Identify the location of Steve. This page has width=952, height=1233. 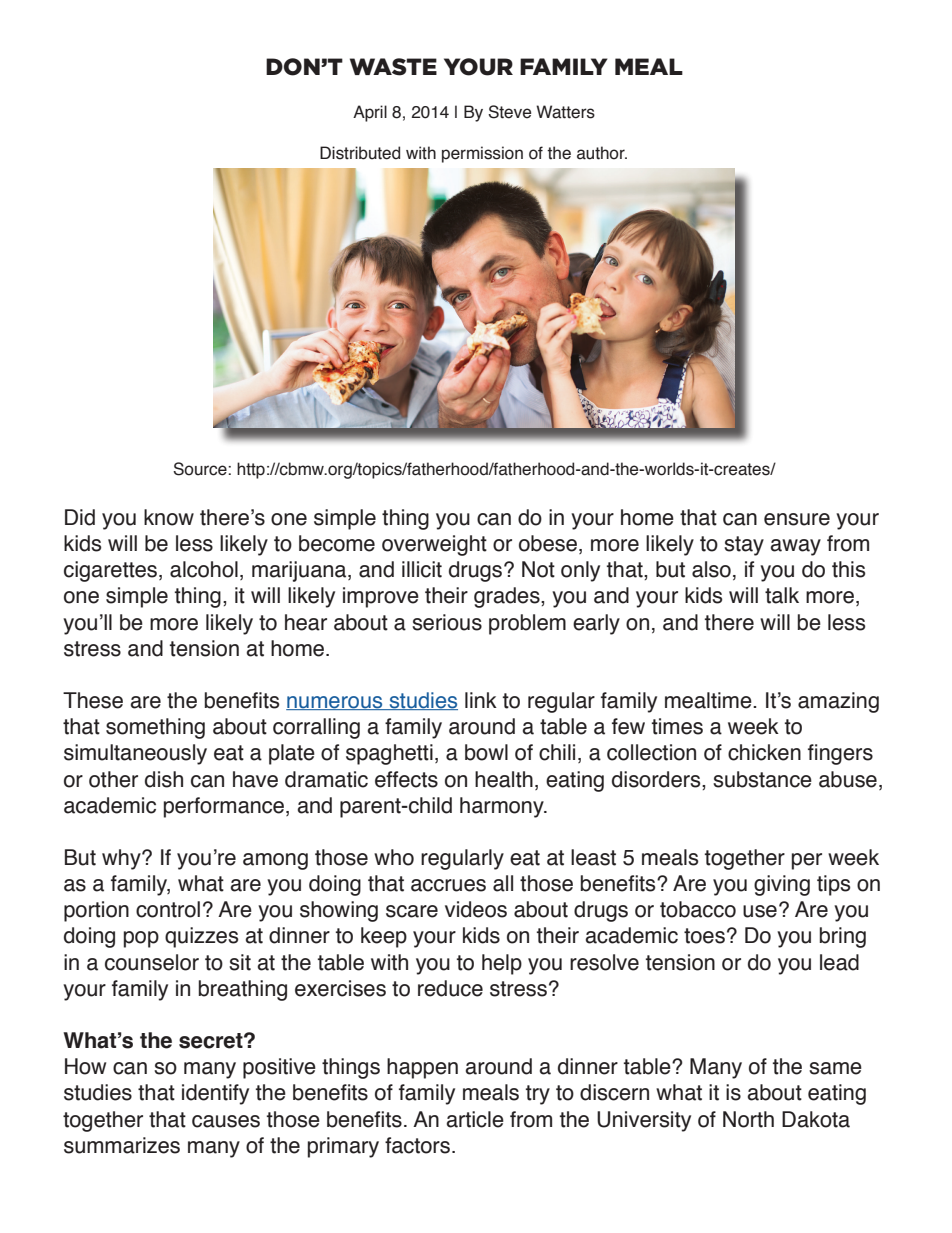
(509, 112).
